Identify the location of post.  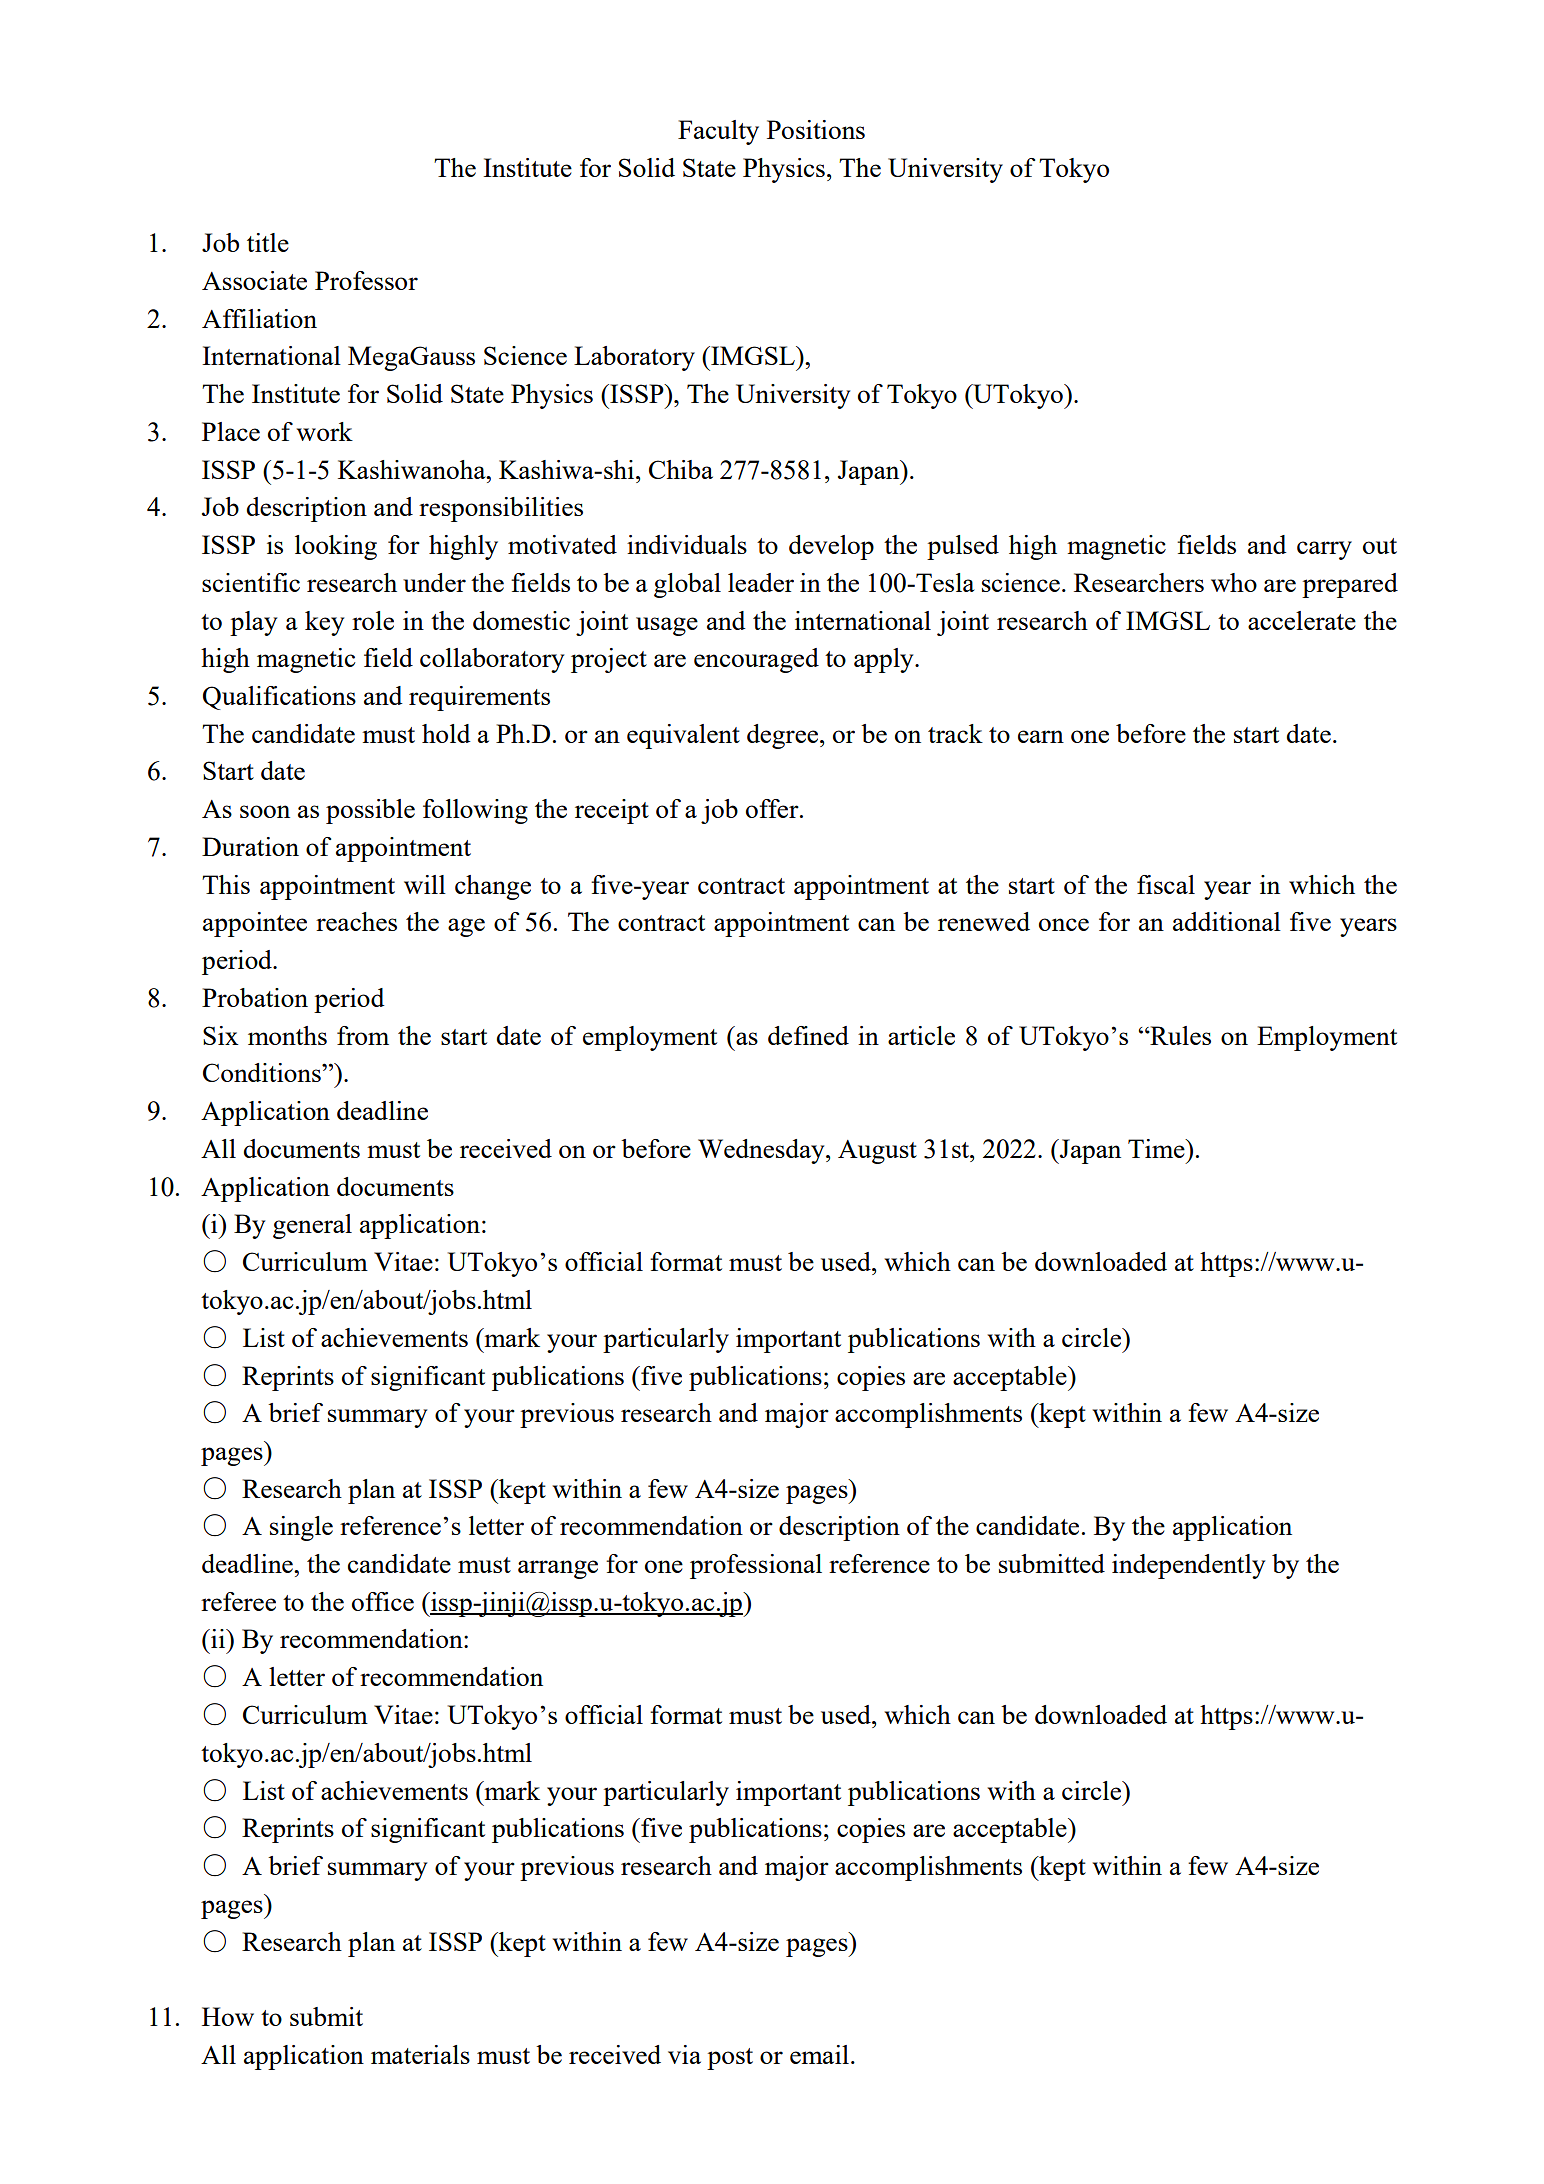
(730, 2059).
